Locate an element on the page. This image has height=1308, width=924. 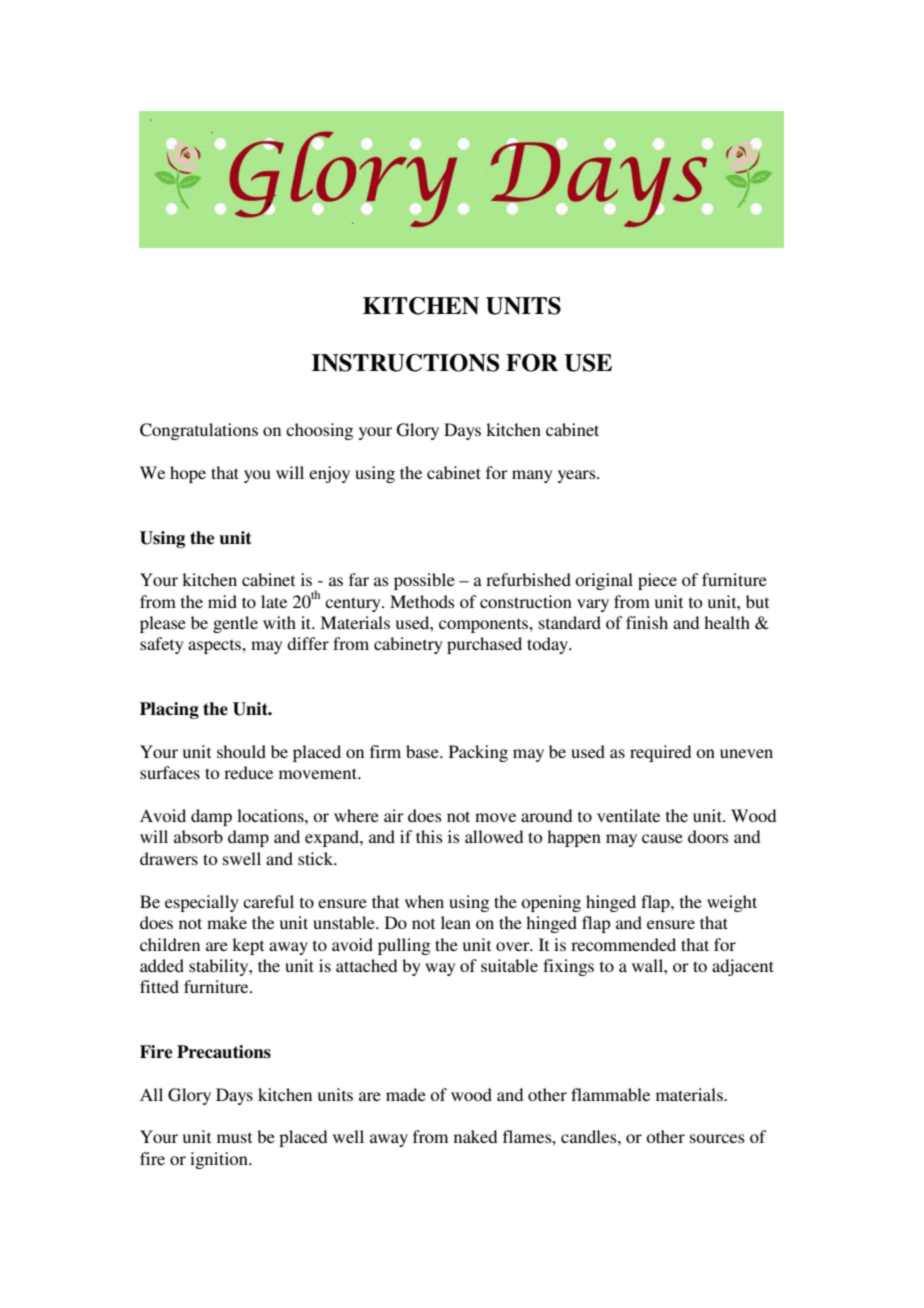
recommended is located at coordinates (623, 944).
